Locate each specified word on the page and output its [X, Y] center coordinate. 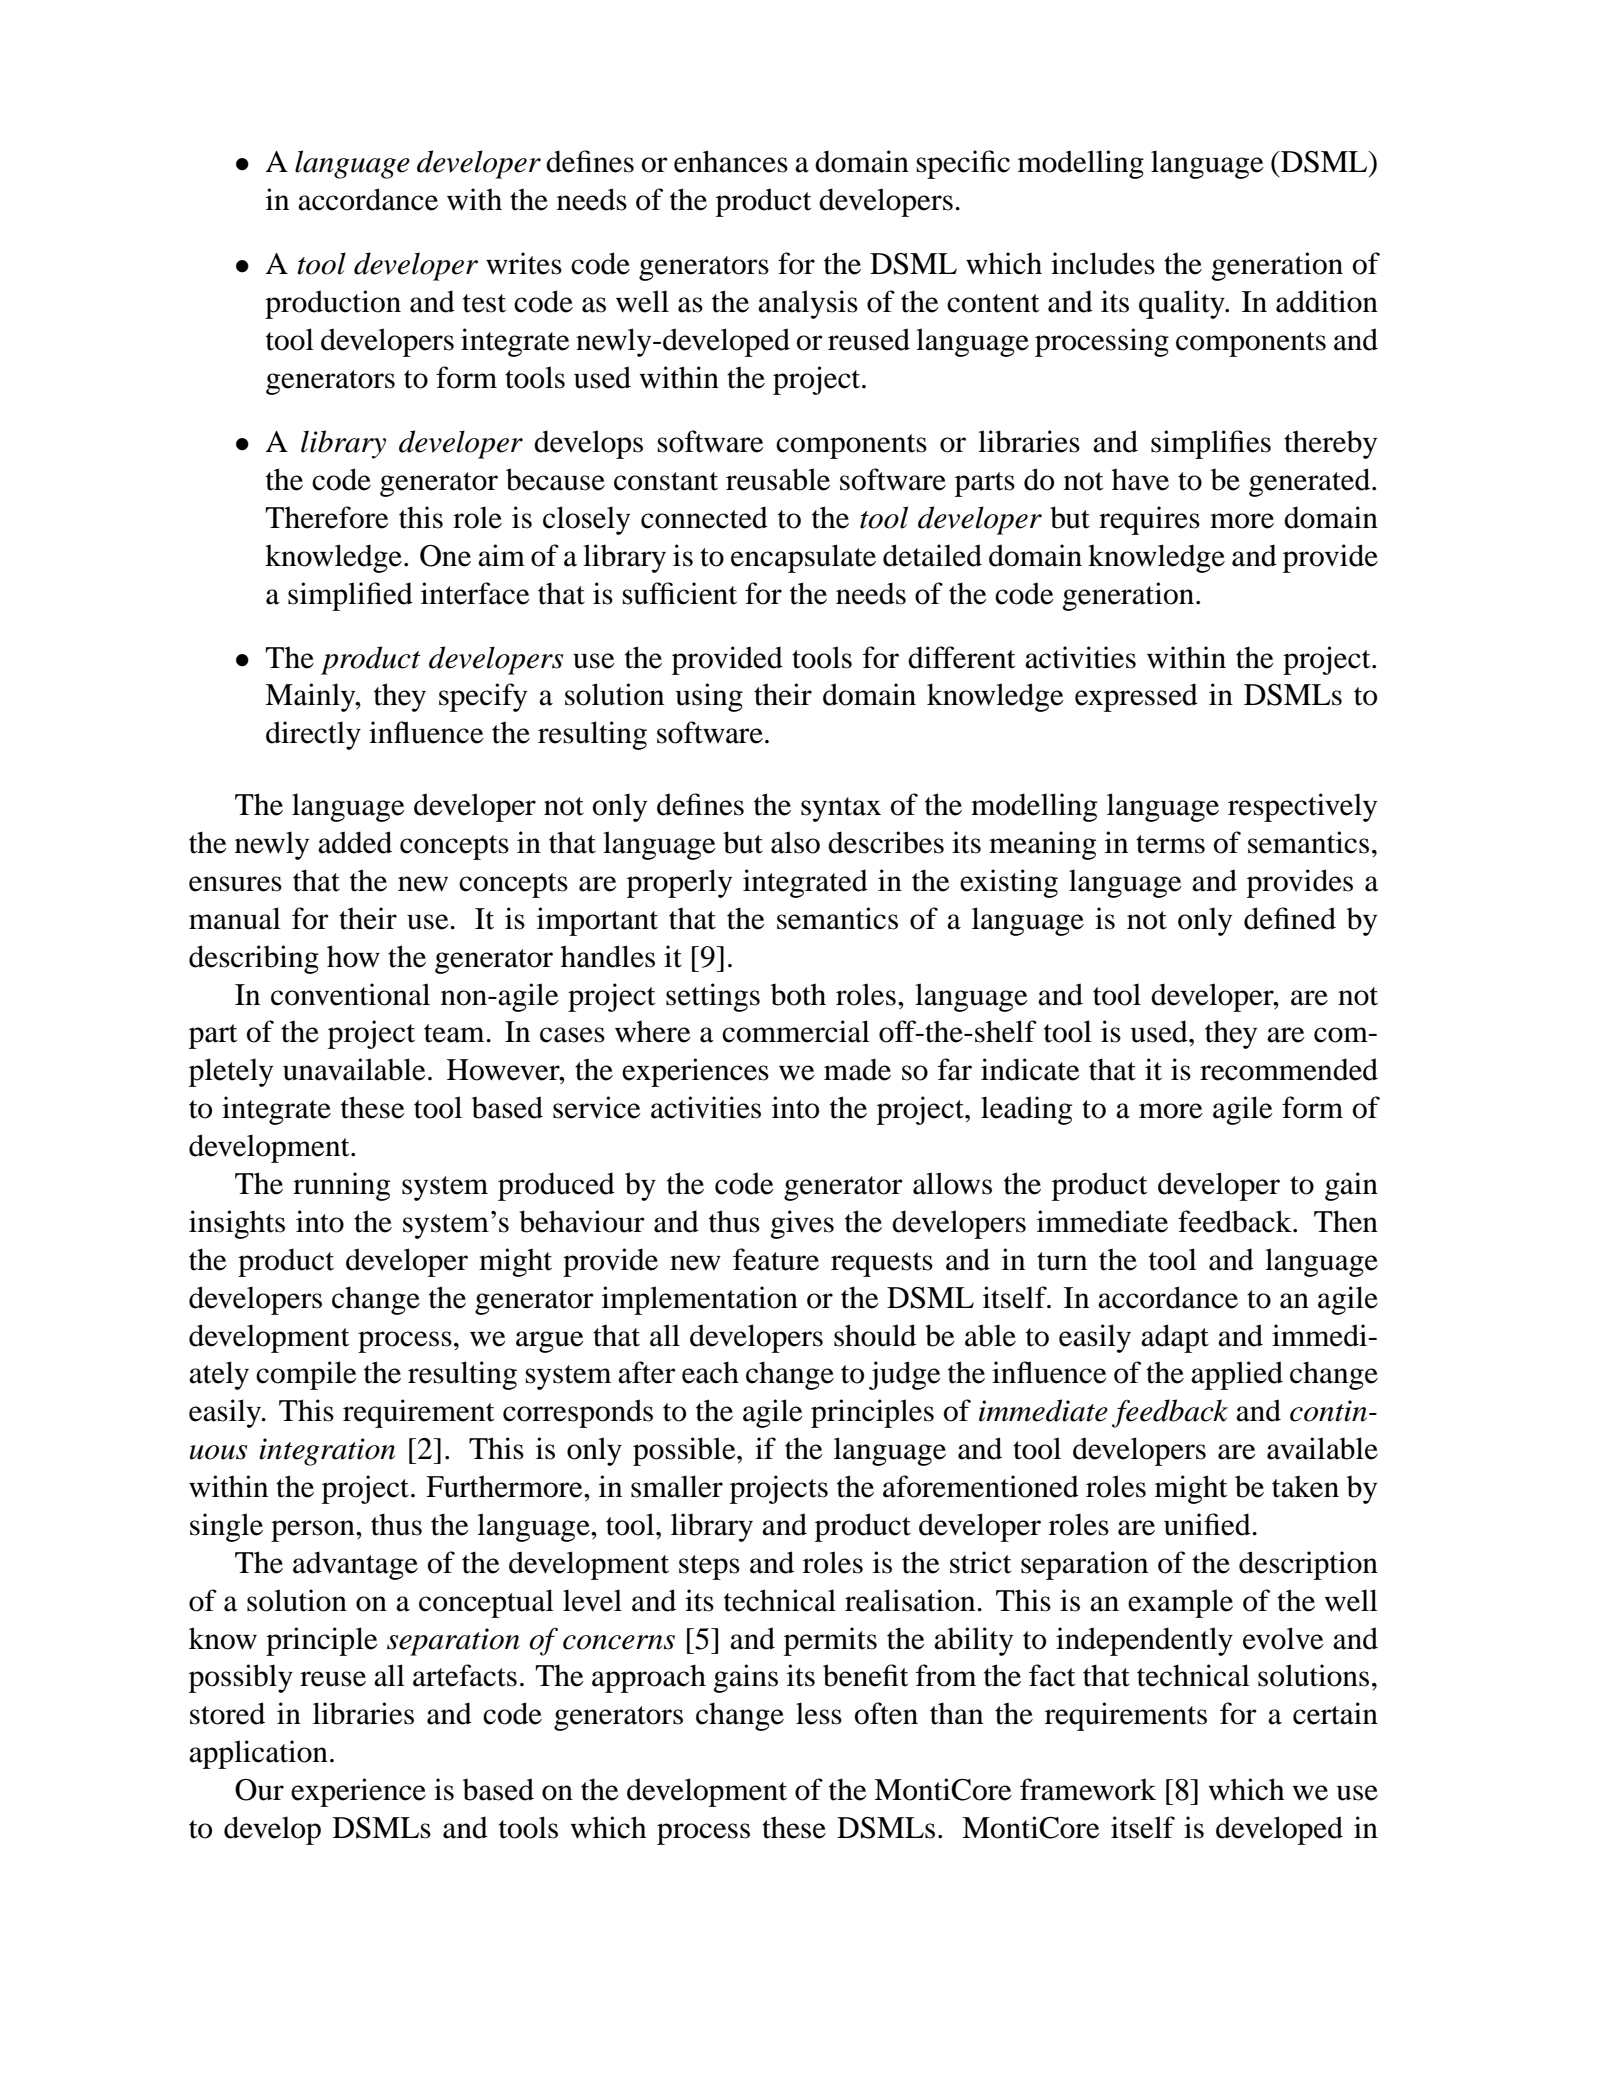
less [819, 1713]
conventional [350, 994]
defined [1290, 918]
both [798, 994]
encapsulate [803, 558]
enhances [731, 161]
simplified [350, 596]
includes [1103, 263]
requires [1149, 520]
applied [1237, 1375]
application [258, 1754]
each [710, 1372]
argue [550, 1342]
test [484, 303]
